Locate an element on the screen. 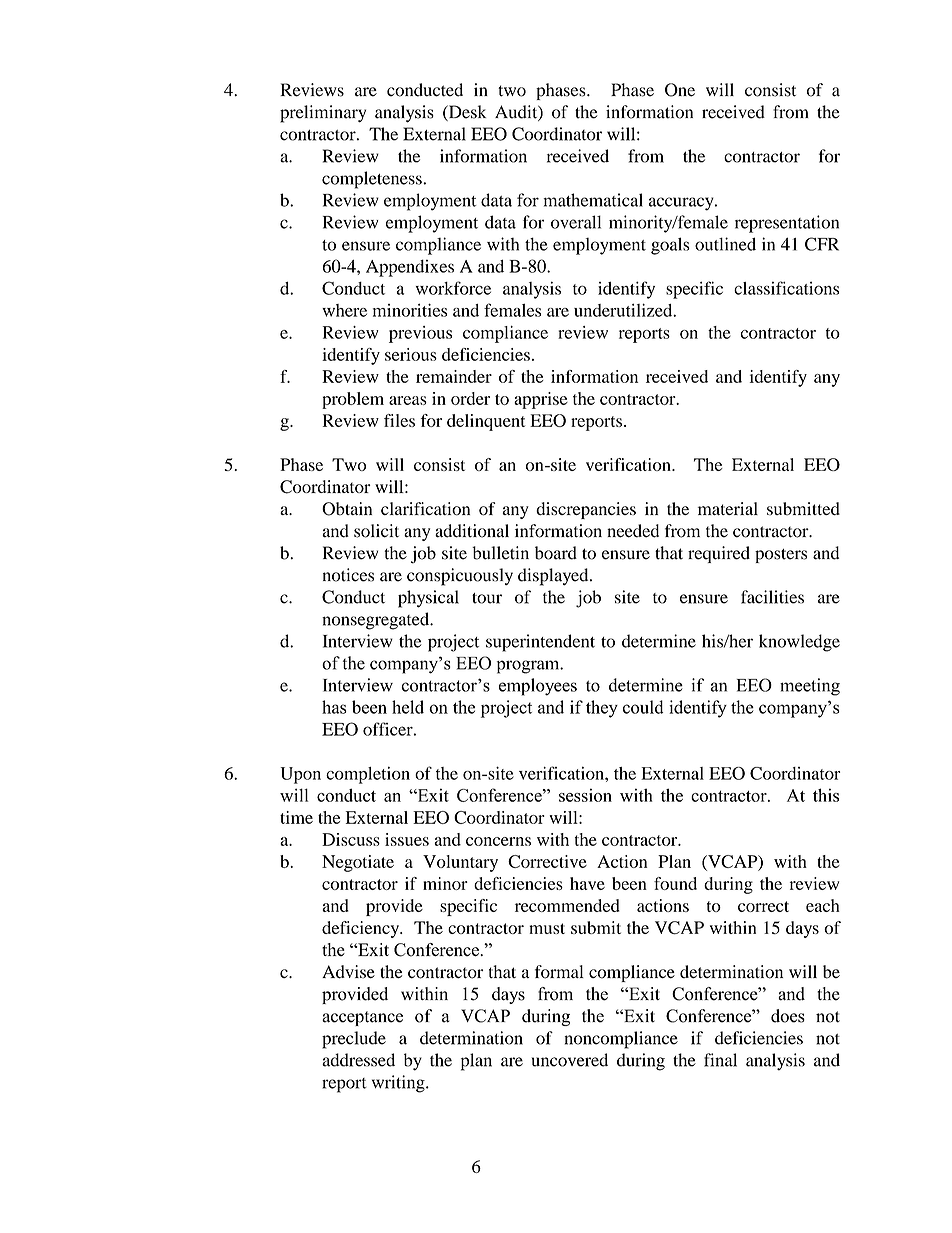  mathematical is located at coordinates (593, 200).
